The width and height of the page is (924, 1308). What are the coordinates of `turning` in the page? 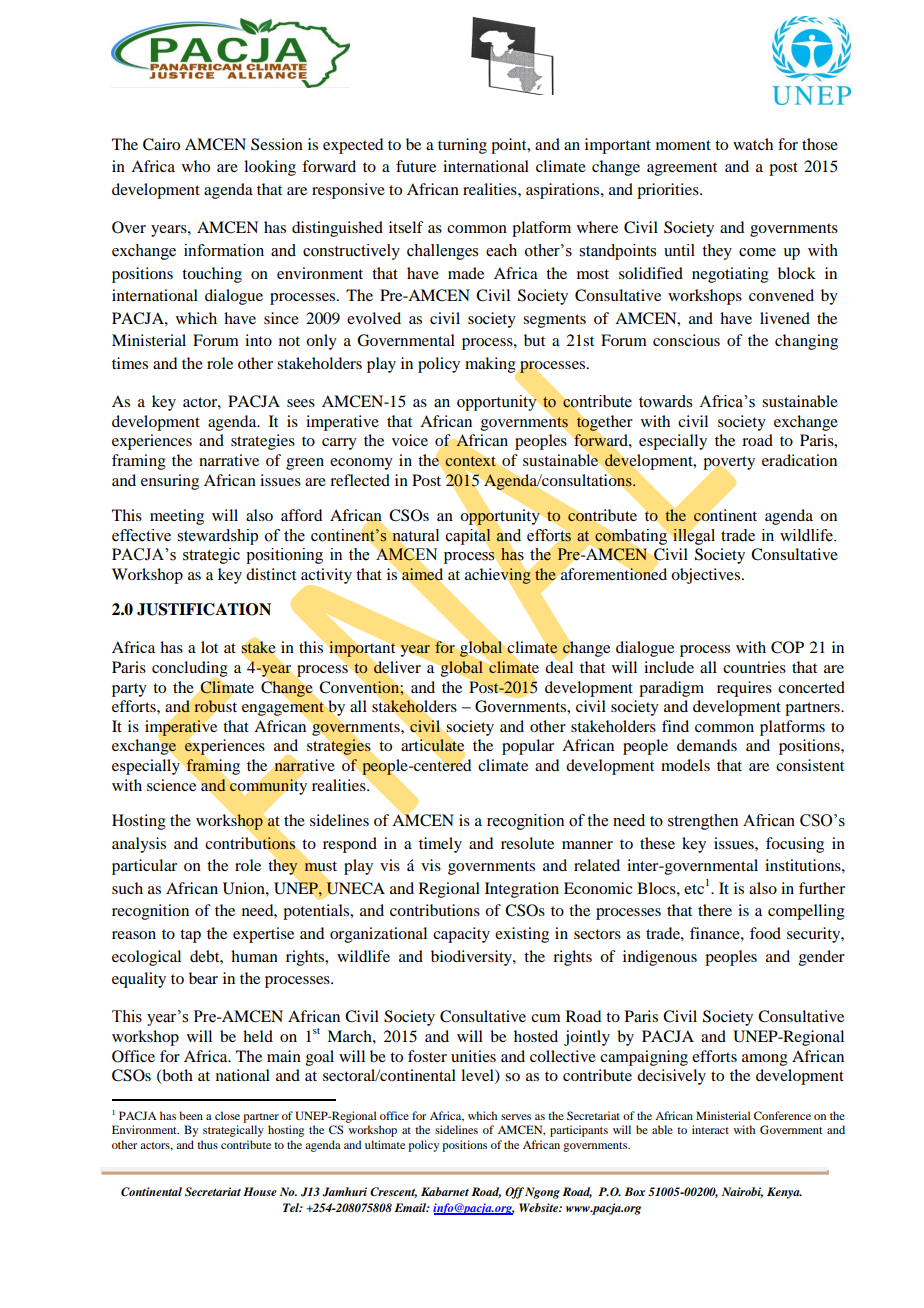 It's located at (462, 146).
